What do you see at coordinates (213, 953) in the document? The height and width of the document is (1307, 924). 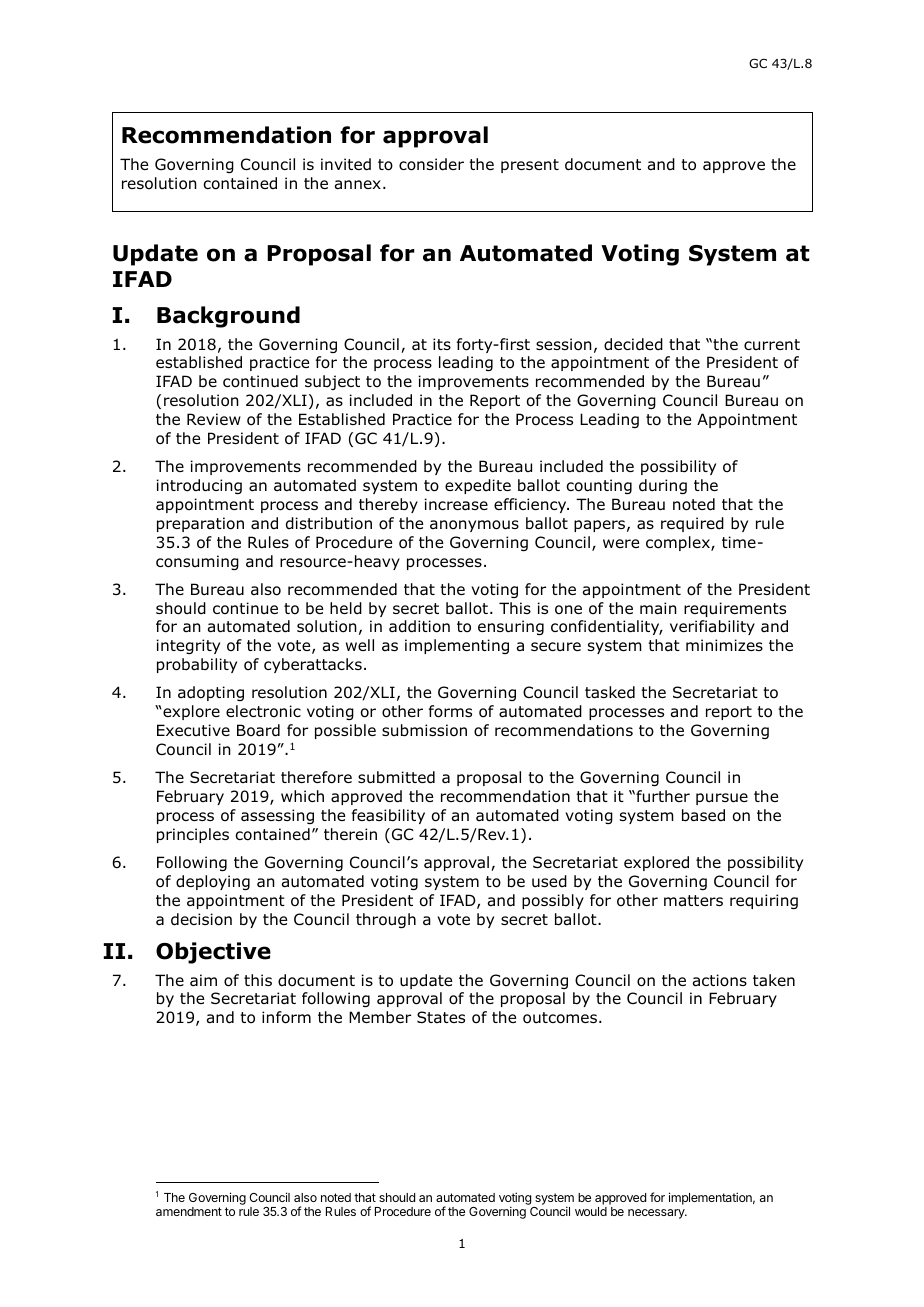 I see `Objective` at bounding box center [213, 953].
